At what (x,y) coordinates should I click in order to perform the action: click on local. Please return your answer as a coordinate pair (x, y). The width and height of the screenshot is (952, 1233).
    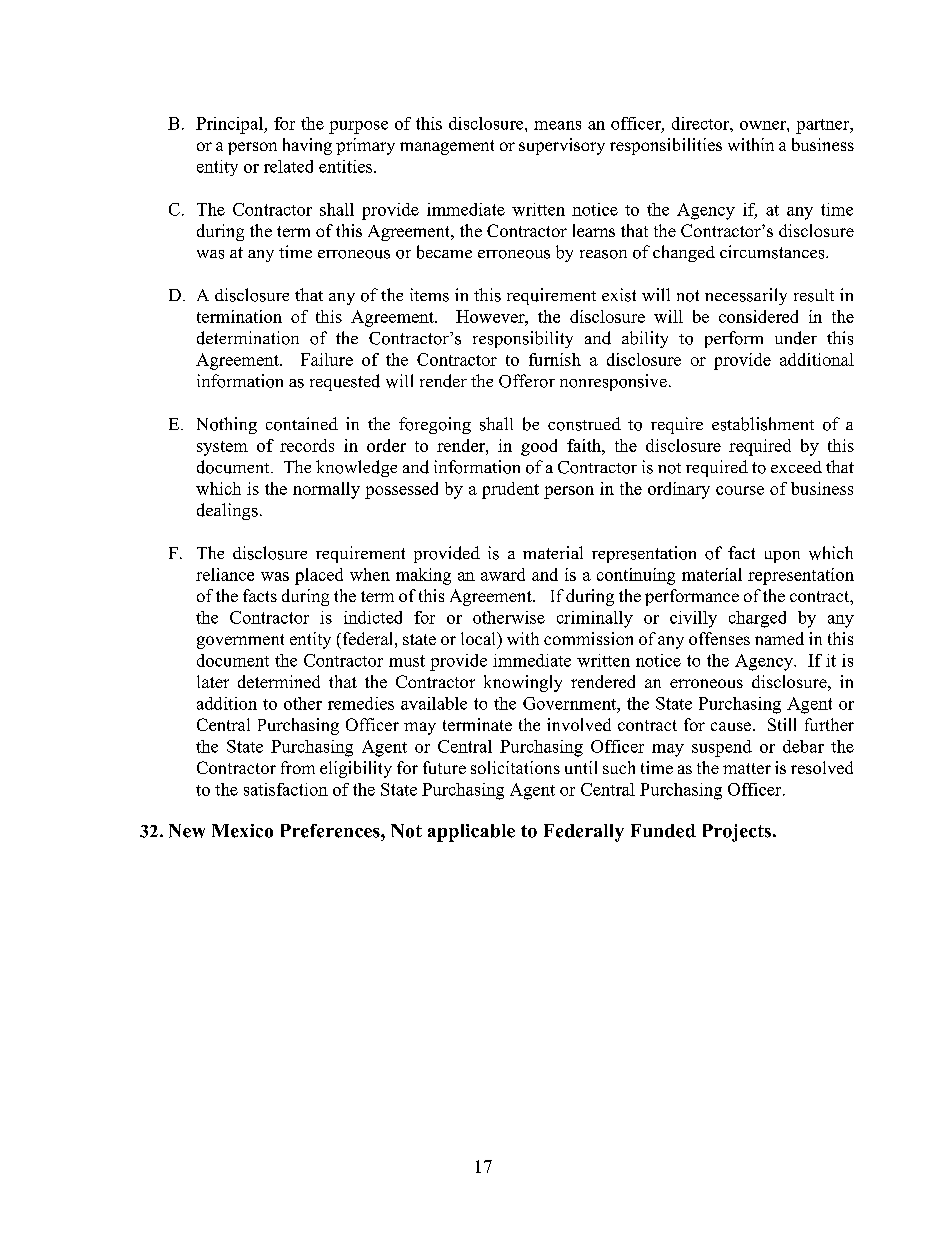
    Looking at the image, I should click on (479, 638).
